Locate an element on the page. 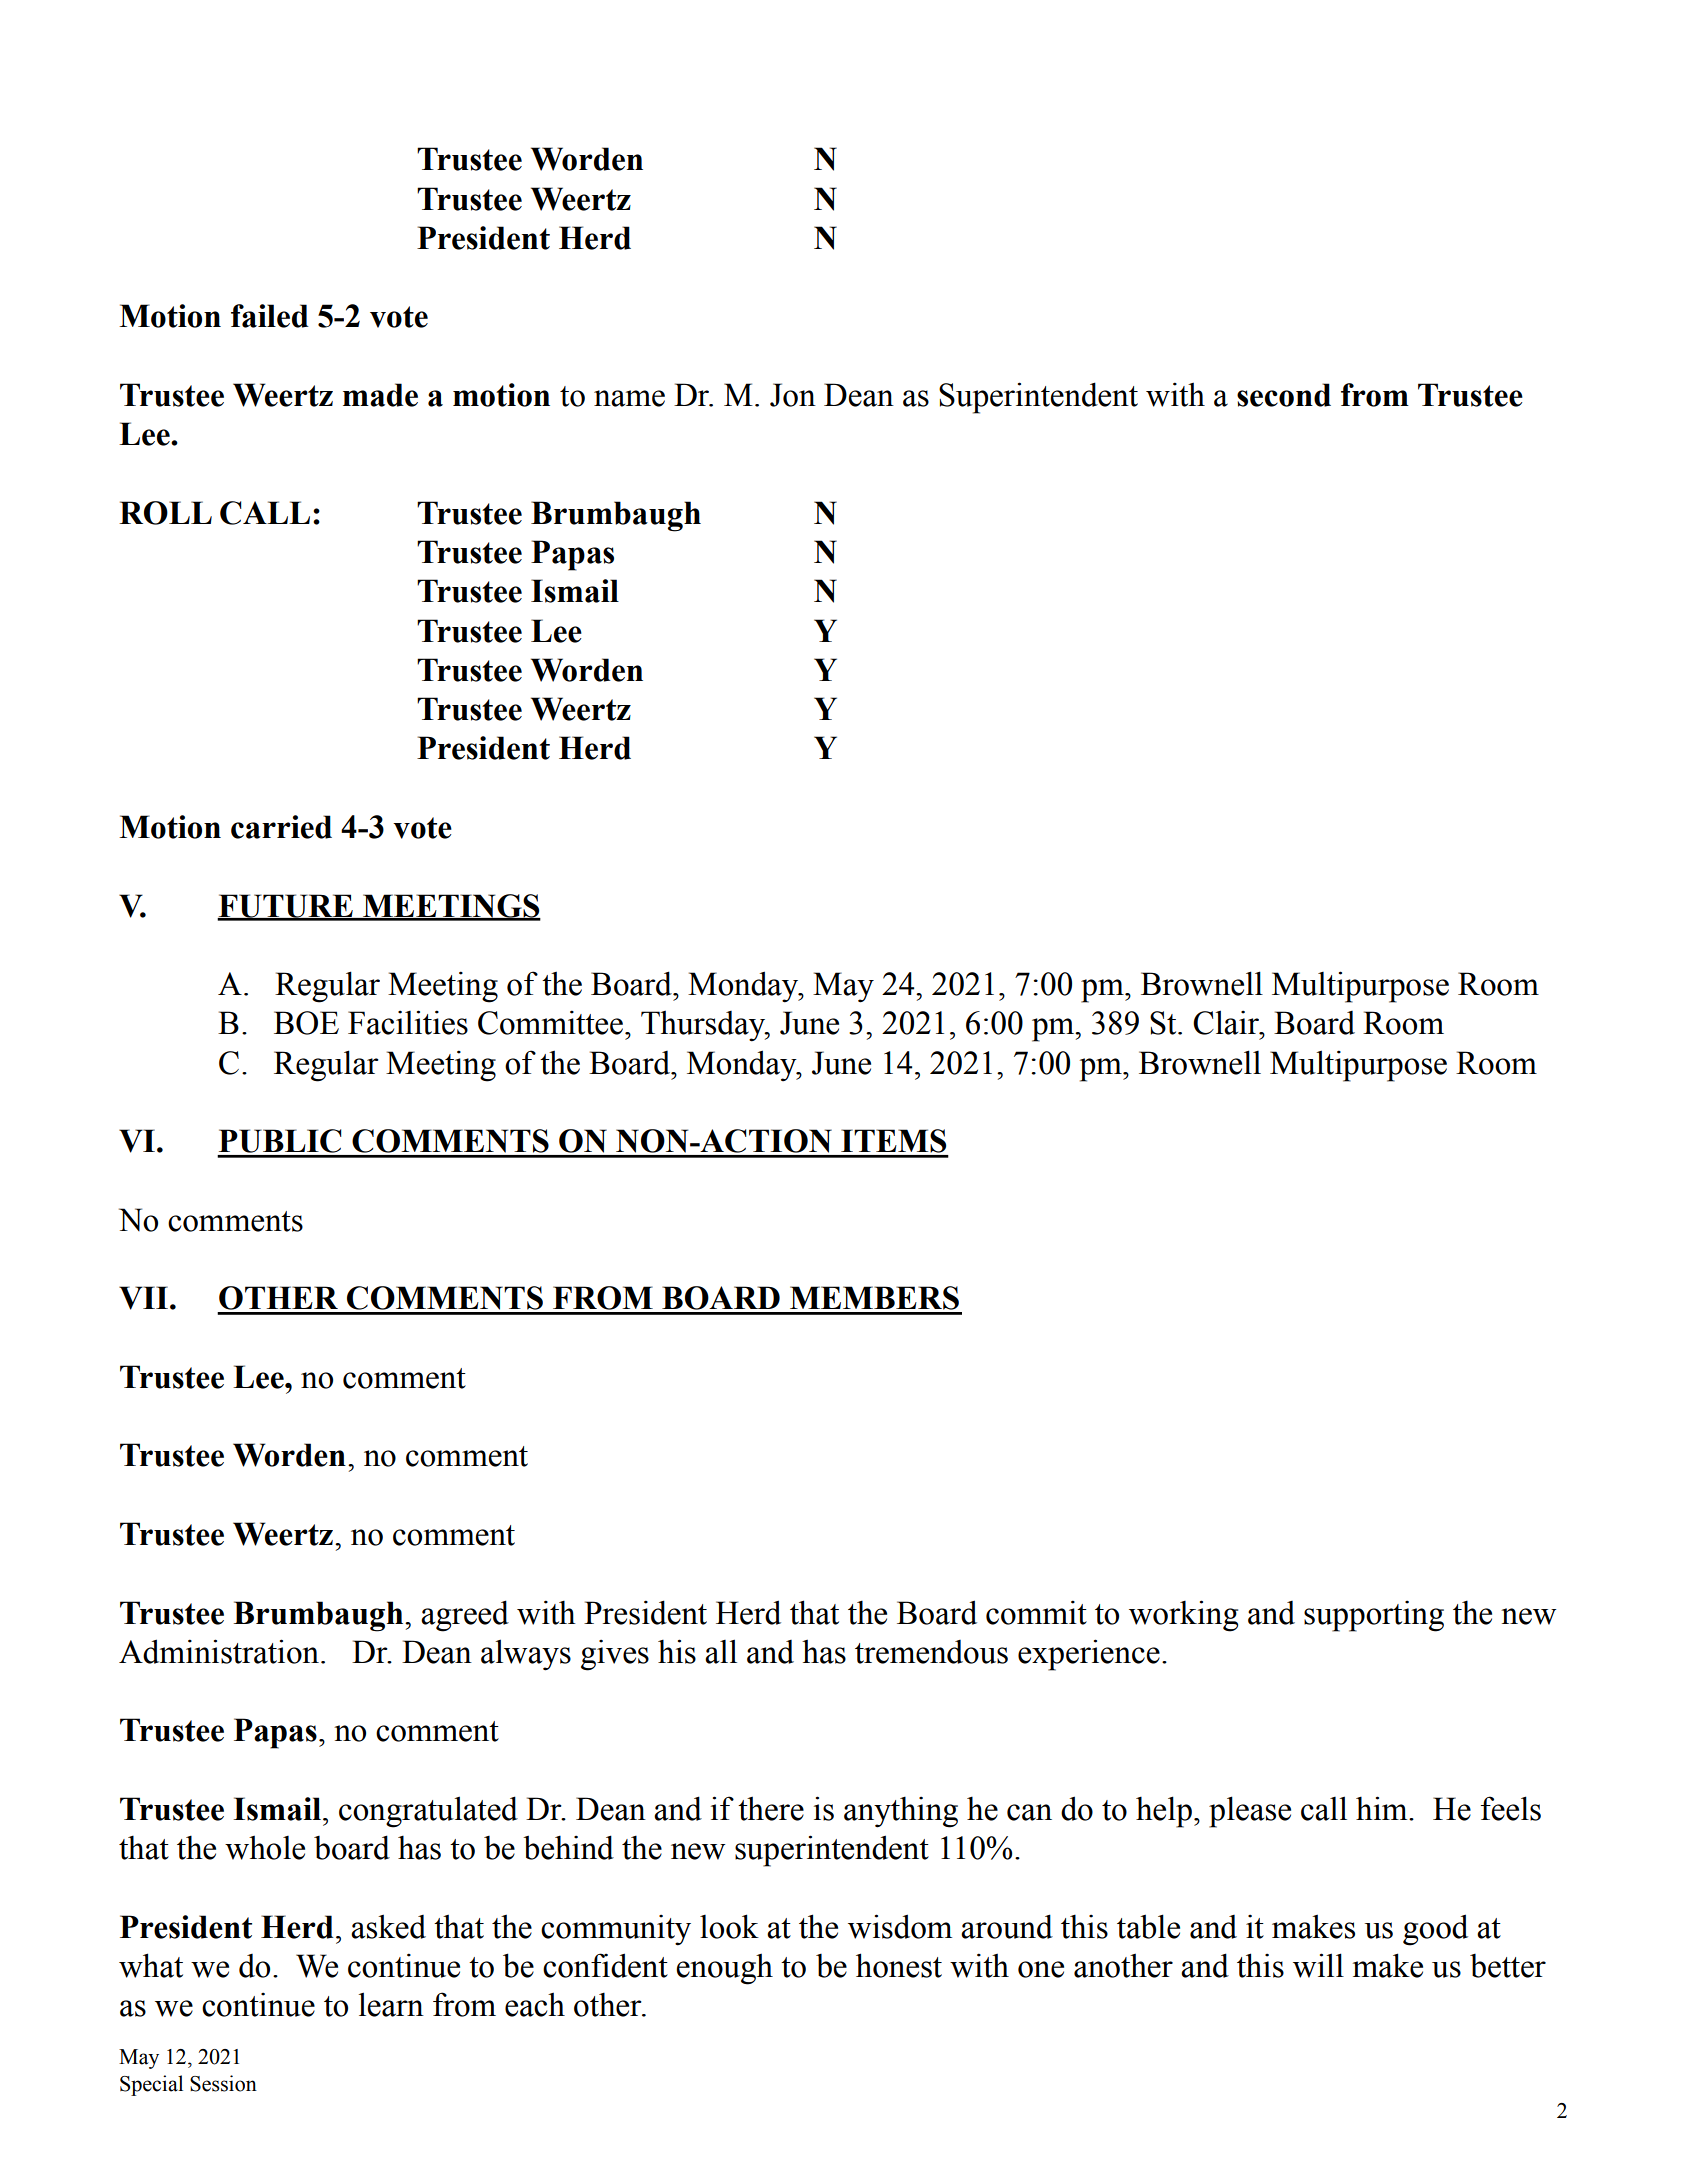 The width and height of the image is (1687, 2183). honest is located at coordinates (899, 1965).
